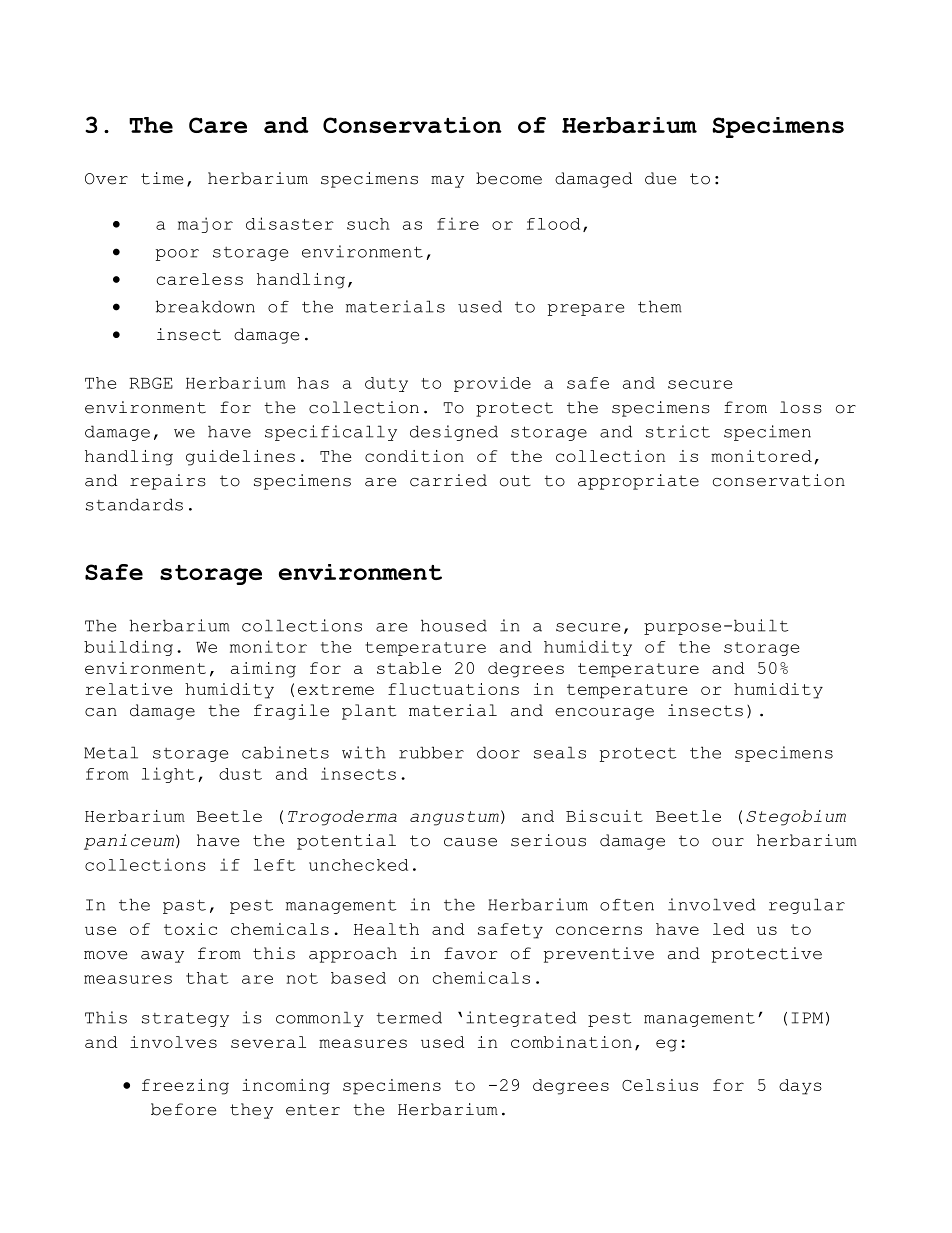 This screenshot has height=1233, width=952. Describe the element at coordinates (185, 1087) in the screenshot. I see `freezing` at that location.
